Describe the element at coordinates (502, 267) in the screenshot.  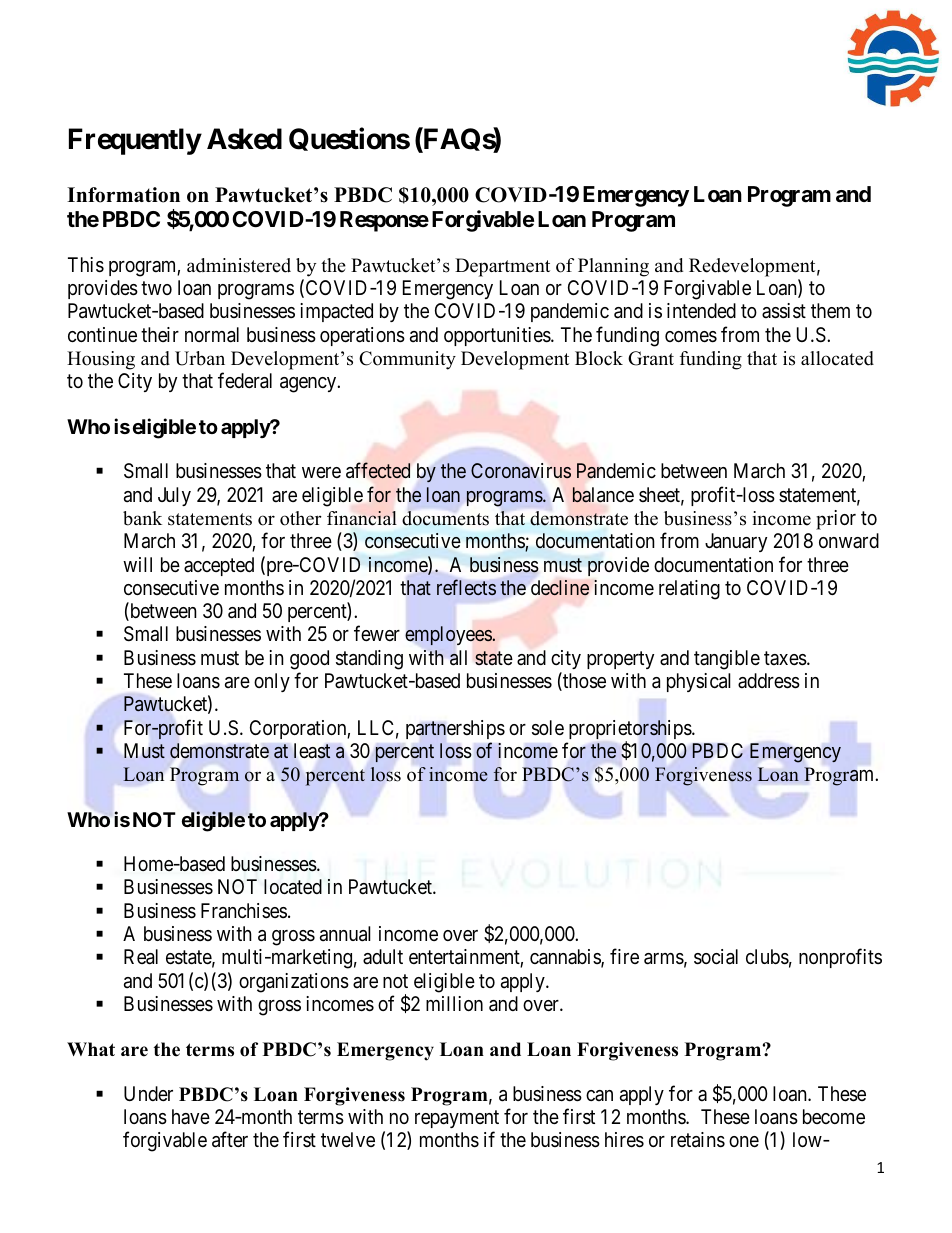
I see `Department` at that location.
